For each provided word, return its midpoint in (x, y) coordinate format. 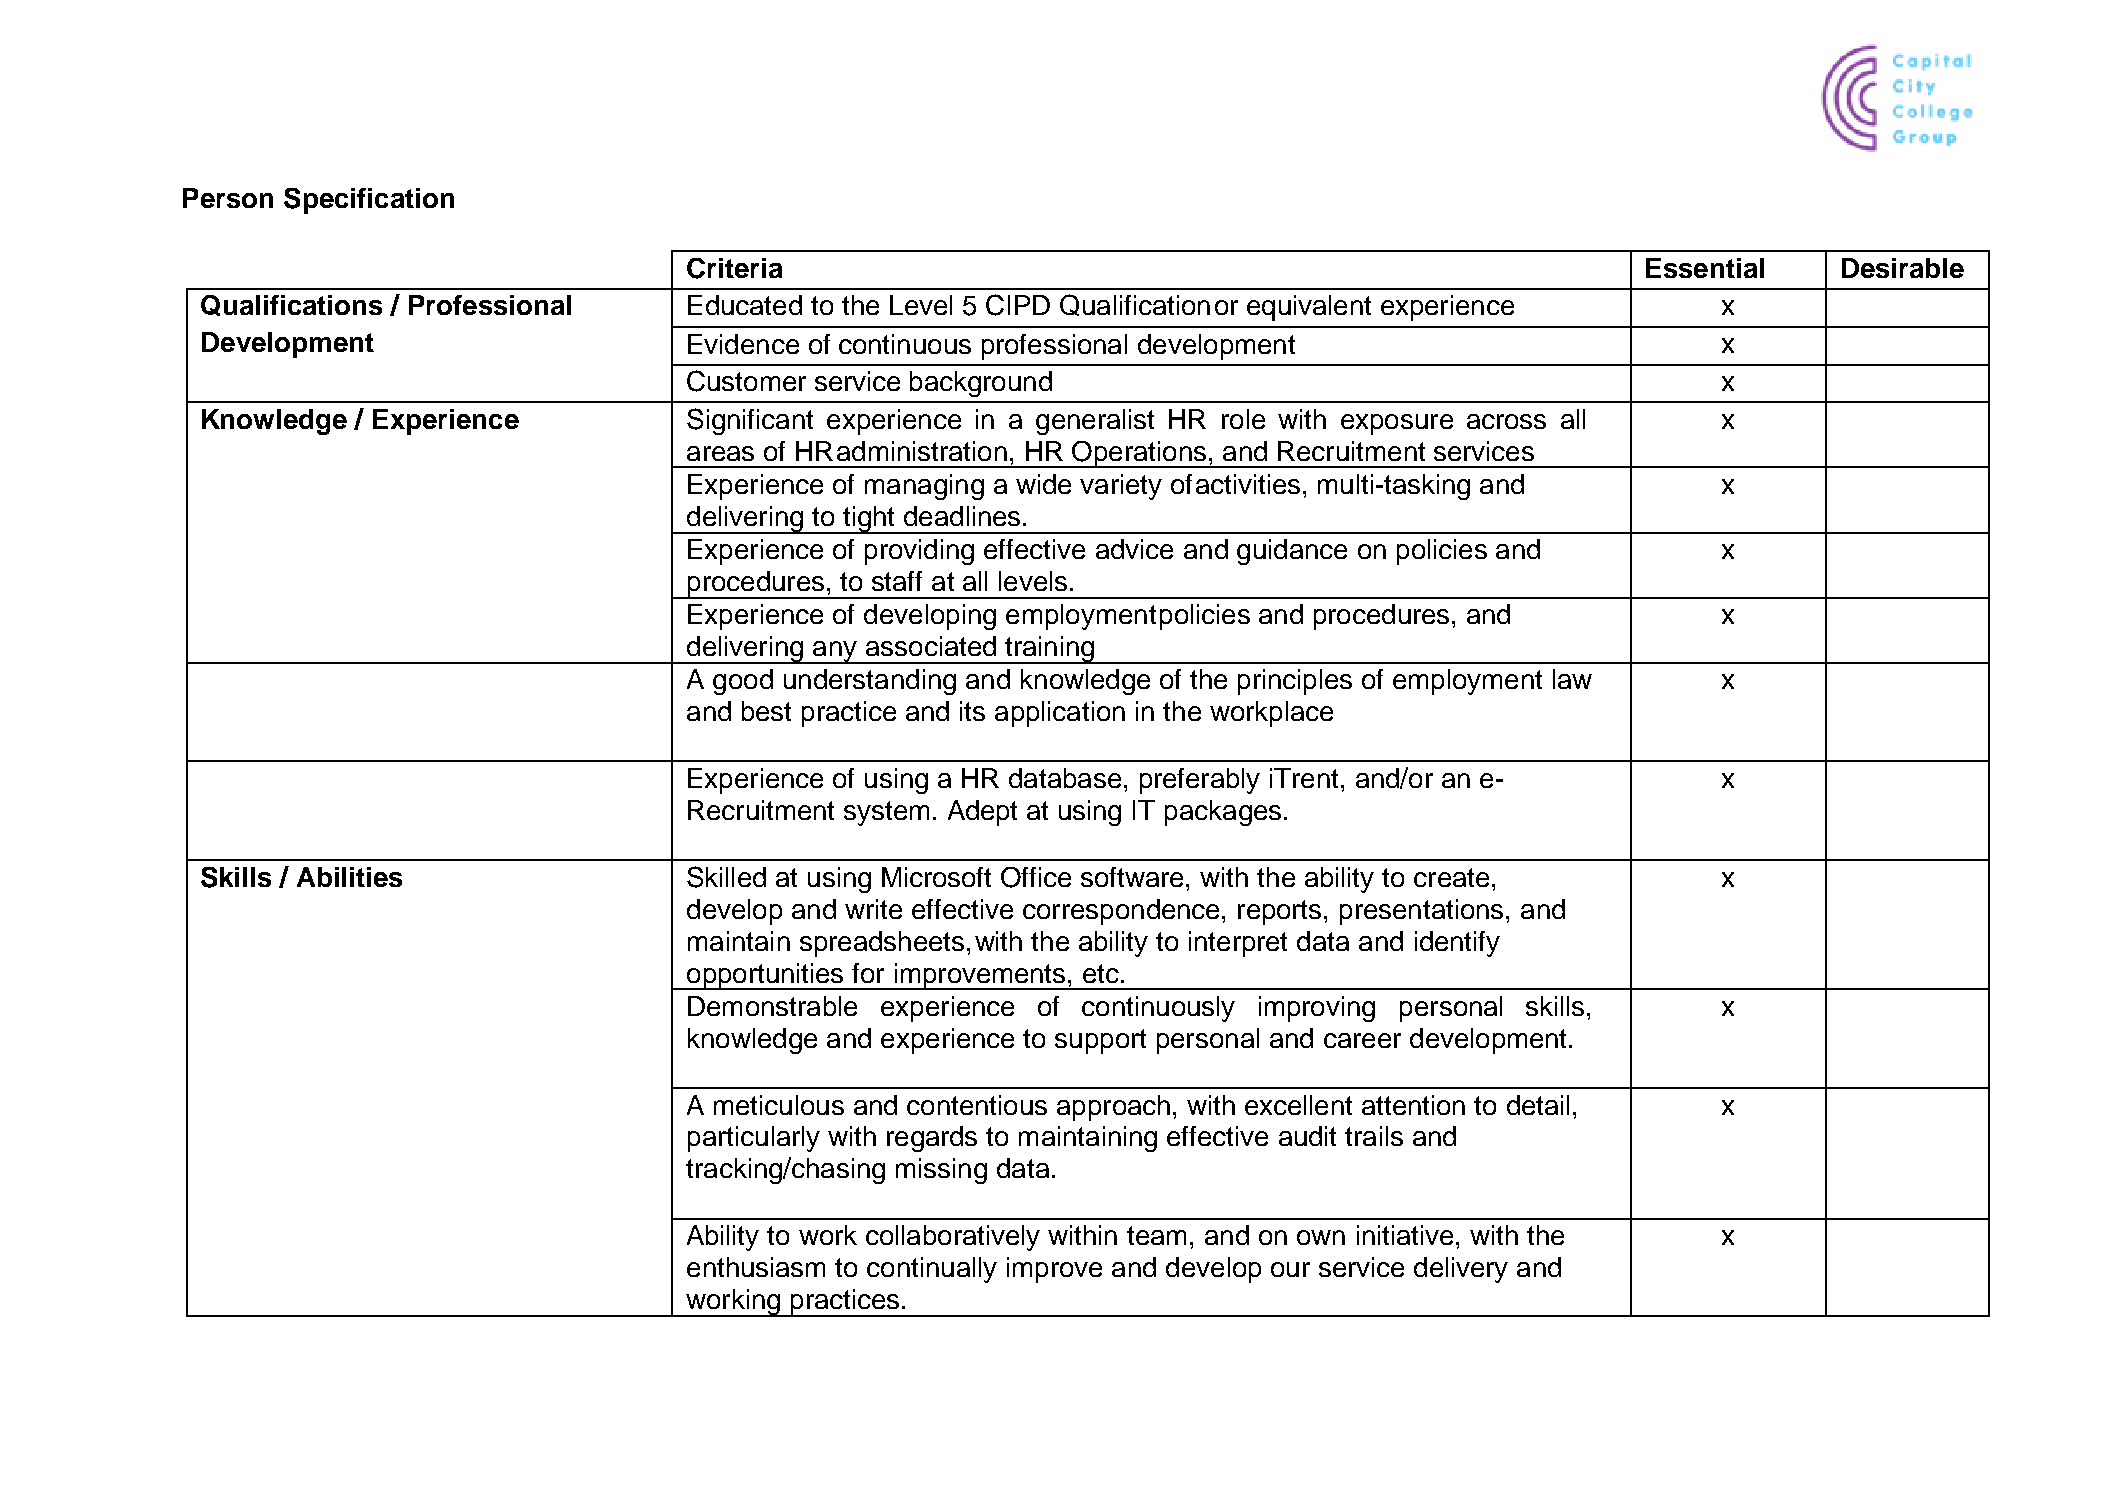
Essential (1705, 268)
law (1572, 679)
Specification (369, 201)
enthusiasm (756, 1267)
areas (720, 453)
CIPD (1018, 305)
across (1506, 421)
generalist (1095, 422)
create (1451, 877)
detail (1538, 1105)
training (1050, 650)
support (1100, 1041)
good (743, 682)
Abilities (349, 877)
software (1134, 877)
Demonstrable (772, 1006)
